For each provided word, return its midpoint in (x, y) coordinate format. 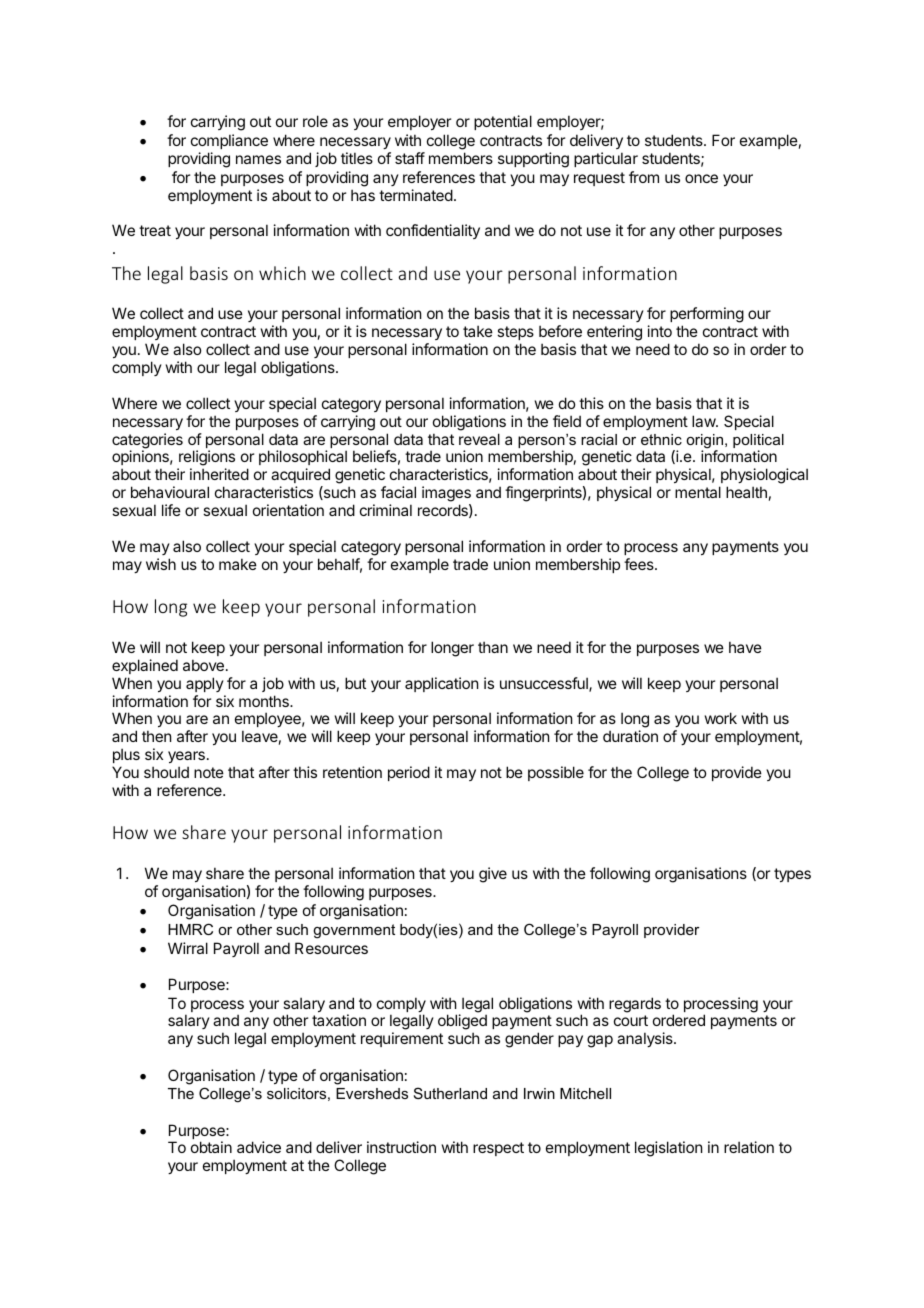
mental (698, 492)
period (409, 773)
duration (630, 736)
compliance (229, 141)
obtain (211, 1147)
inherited (219, 474)
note (209, 772)
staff (410, 158)
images (446, 495)
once (701, 178)
